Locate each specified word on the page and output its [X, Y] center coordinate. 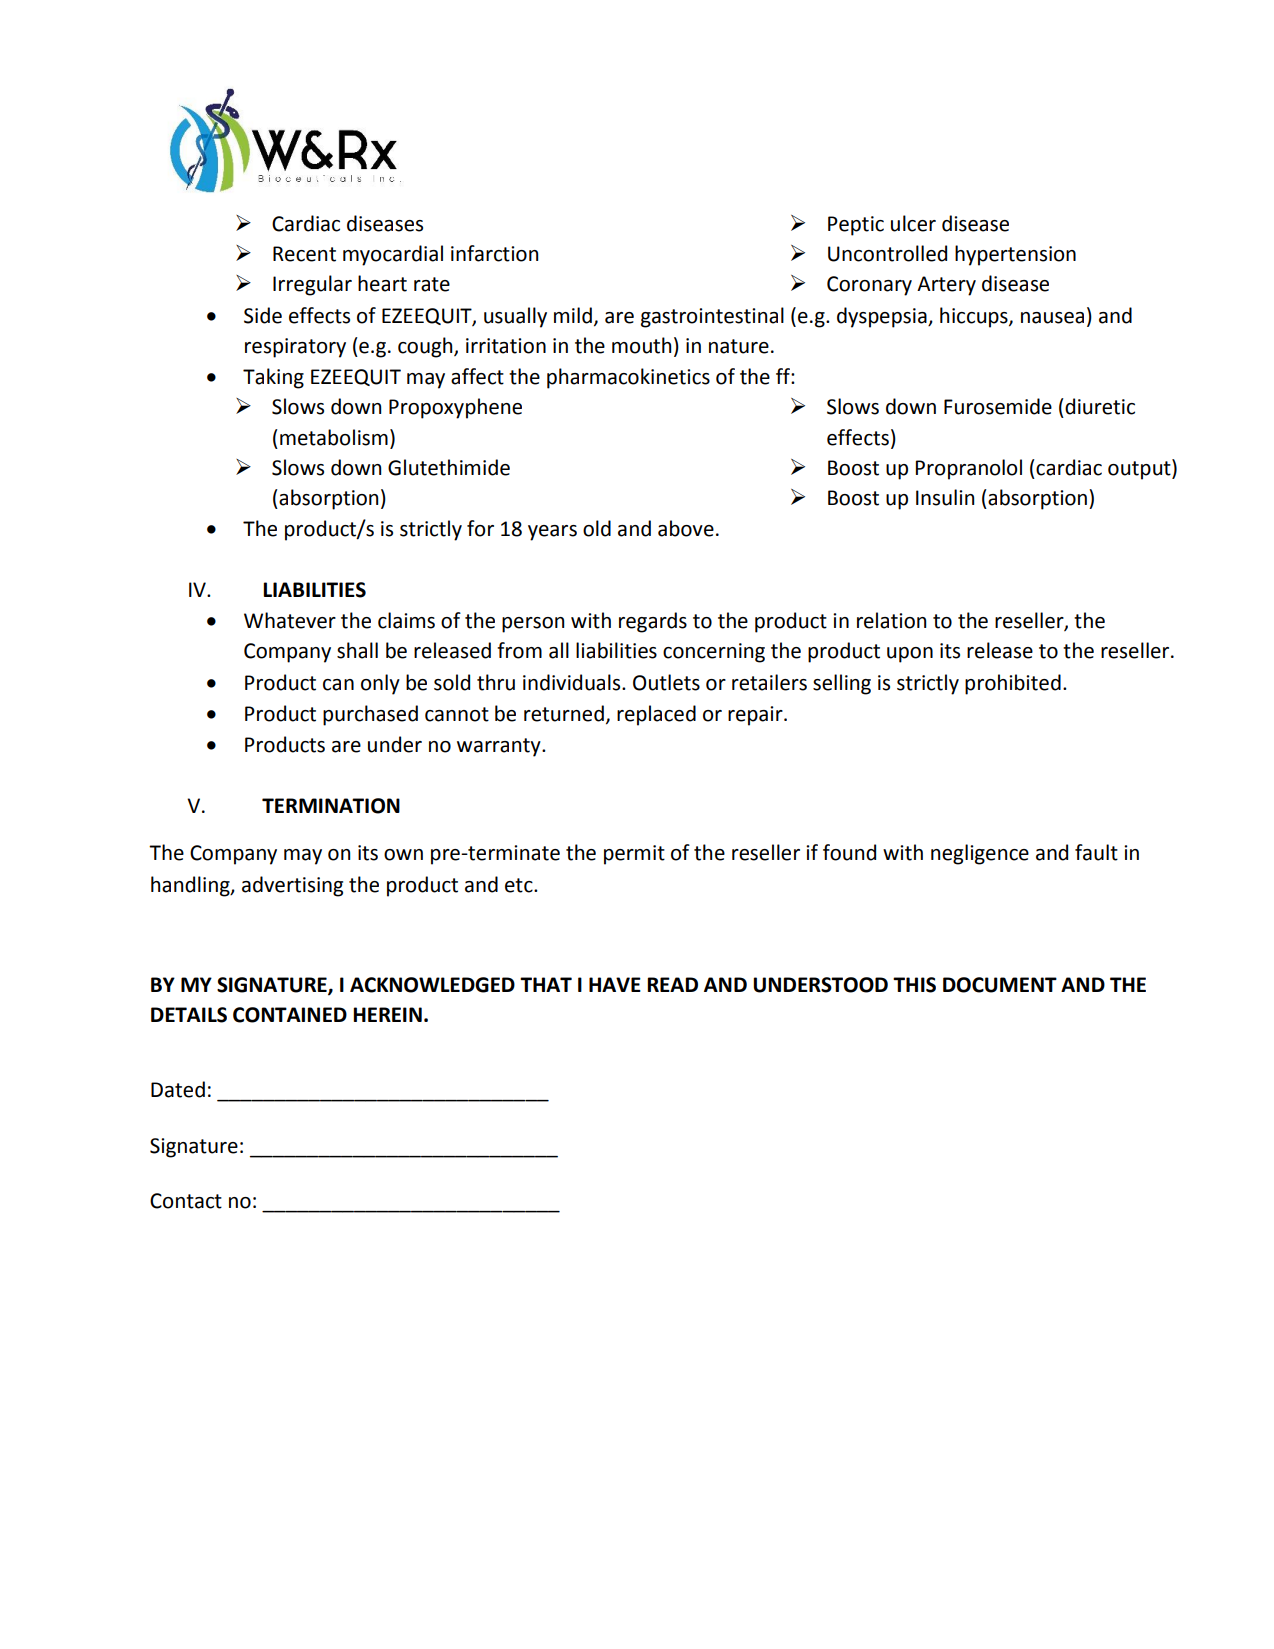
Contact [186, 1201]
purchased [370, 715]
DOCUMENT [1000, 985]
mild [573, 315]
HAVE [615, 984]
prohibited [1013, 684]
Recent [304, 254]
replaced [656, 715]
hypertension [1015, 255]
